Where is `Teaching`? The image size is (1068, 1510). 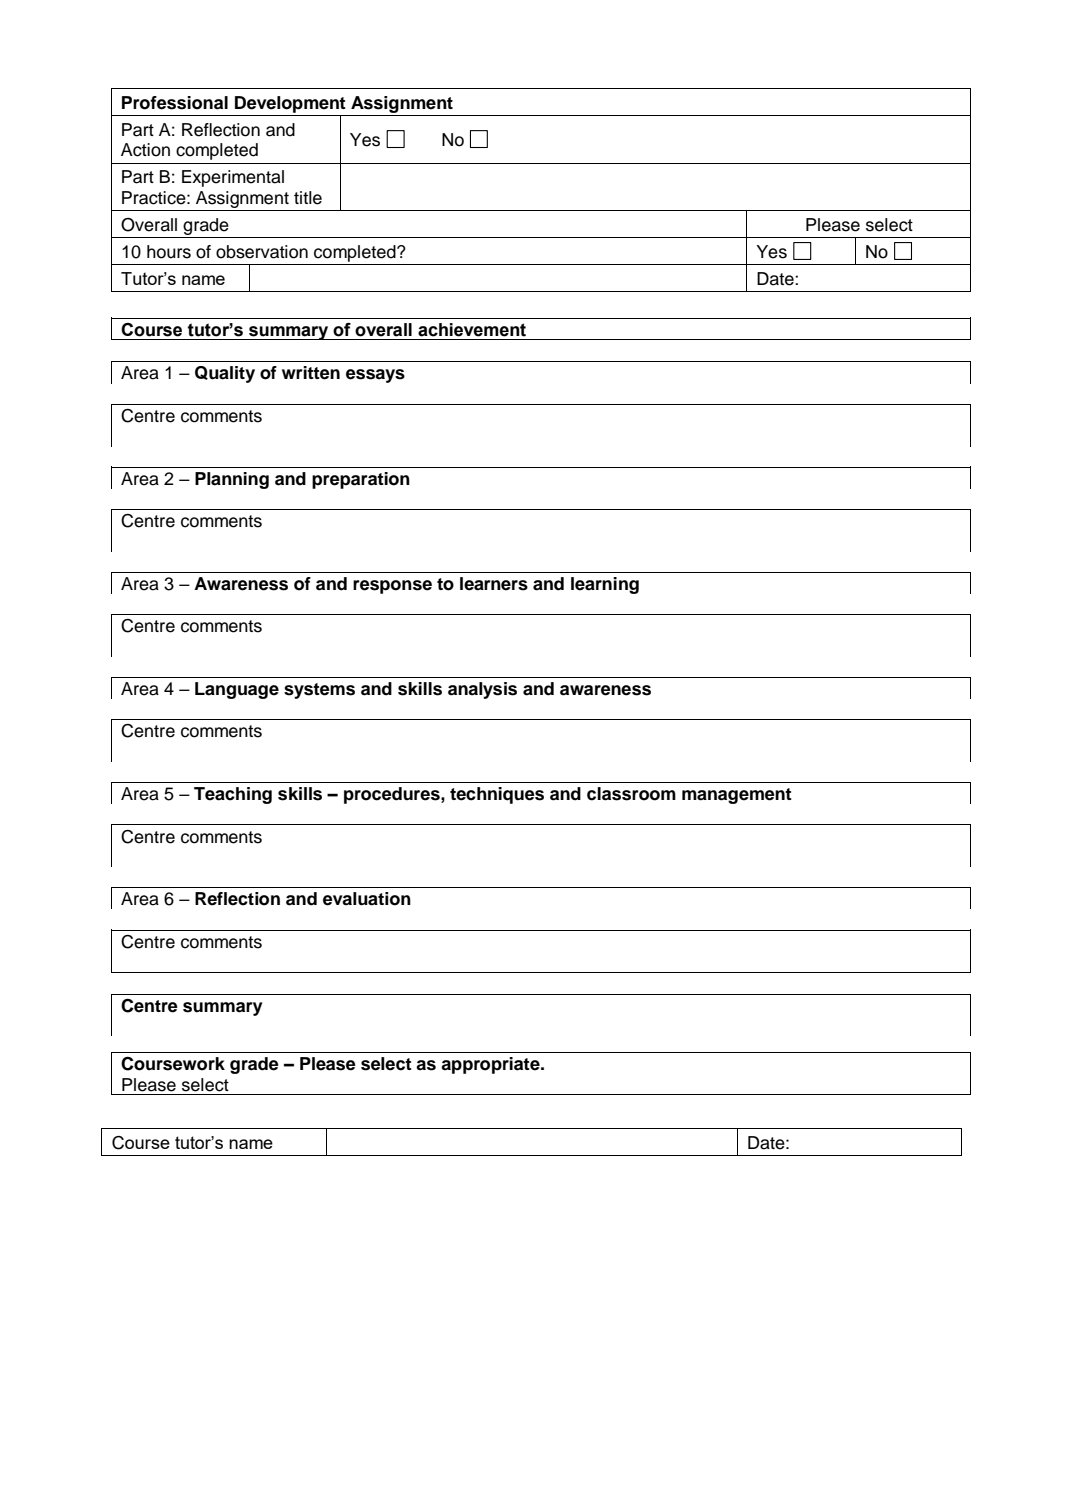 Teaching is located at coordinates (233, 795).
